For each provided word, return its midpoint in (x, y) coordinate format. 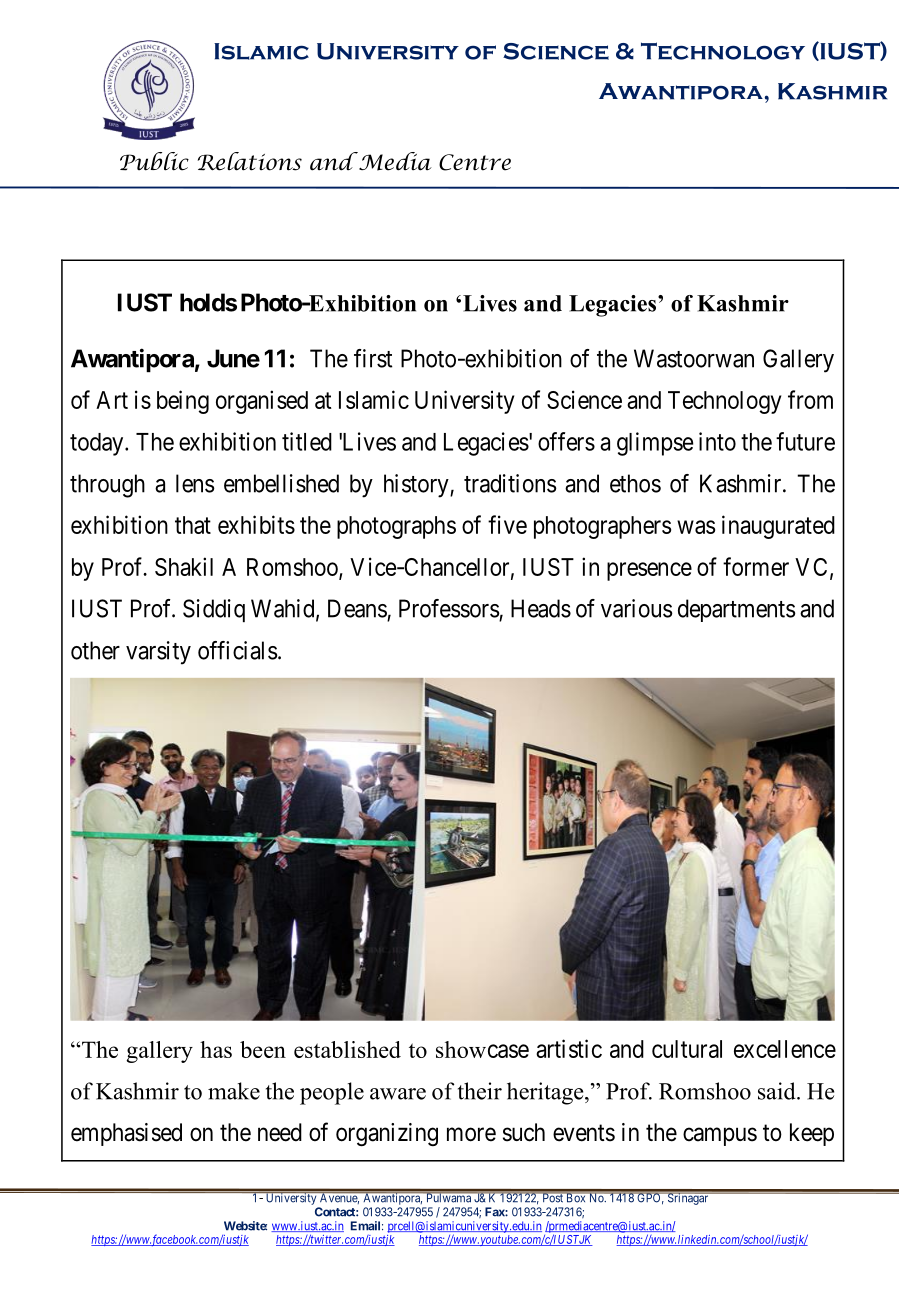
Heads (541, 608)
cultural (687, 1049)
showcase (482, 1049)
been (263, 1049)
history (417, 486)
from (810, 399)
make (234, 1091)
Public (154, 161)
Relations (250, 161)
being (183, 402)
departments (737, 610)
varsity (158, 653)
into (717, 441)
